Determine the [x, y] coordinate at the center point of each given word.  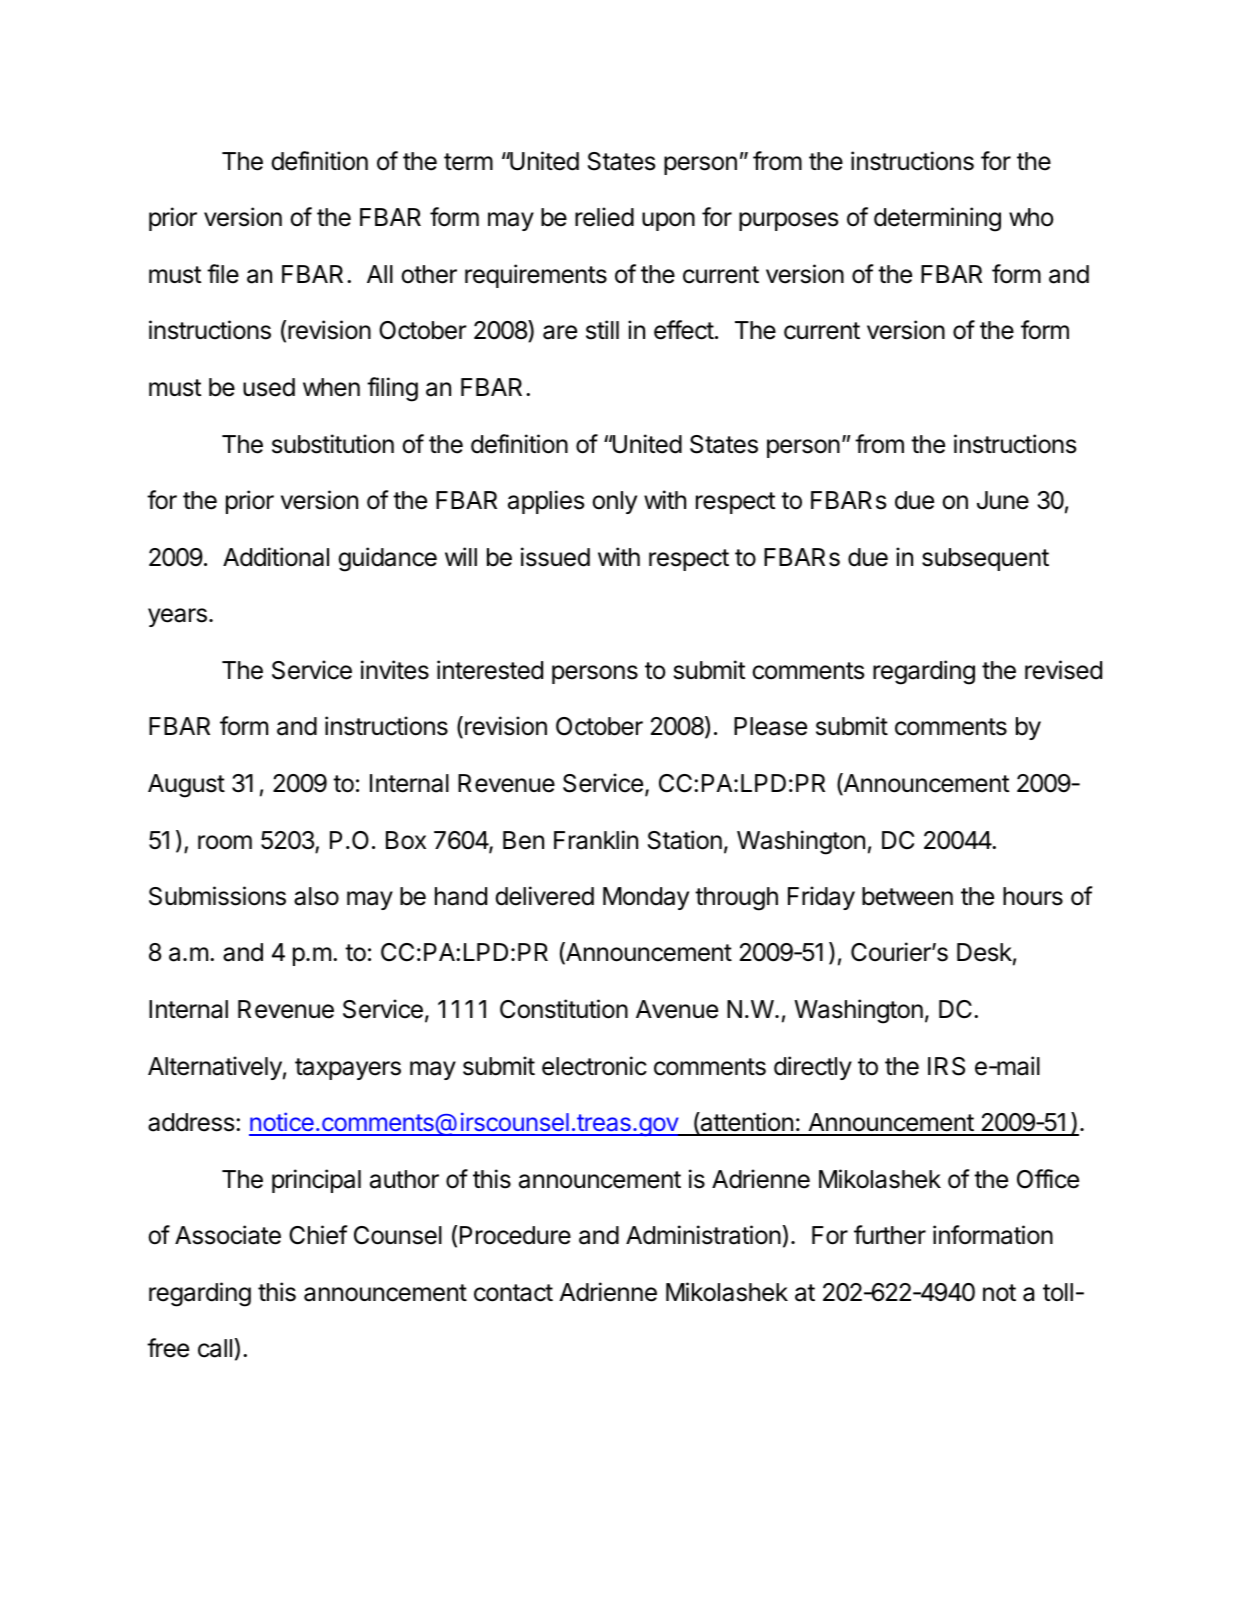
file [223, 274]
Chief [318, 1235]
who [1031, 217]
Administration [703, 1235]
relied [604, 217]
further [890, 1235]
